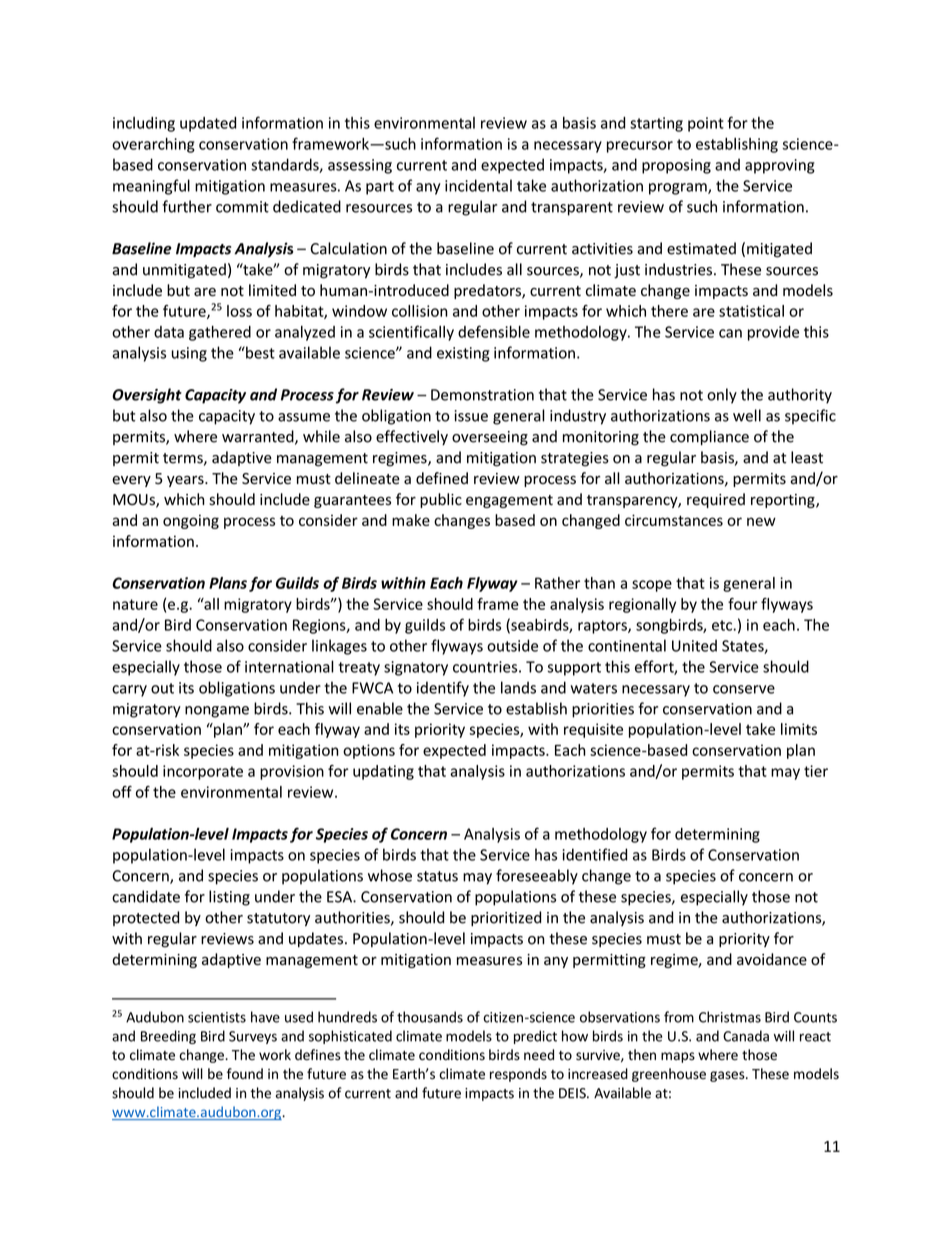  I want to click on overseeing, so click(490, 438).
